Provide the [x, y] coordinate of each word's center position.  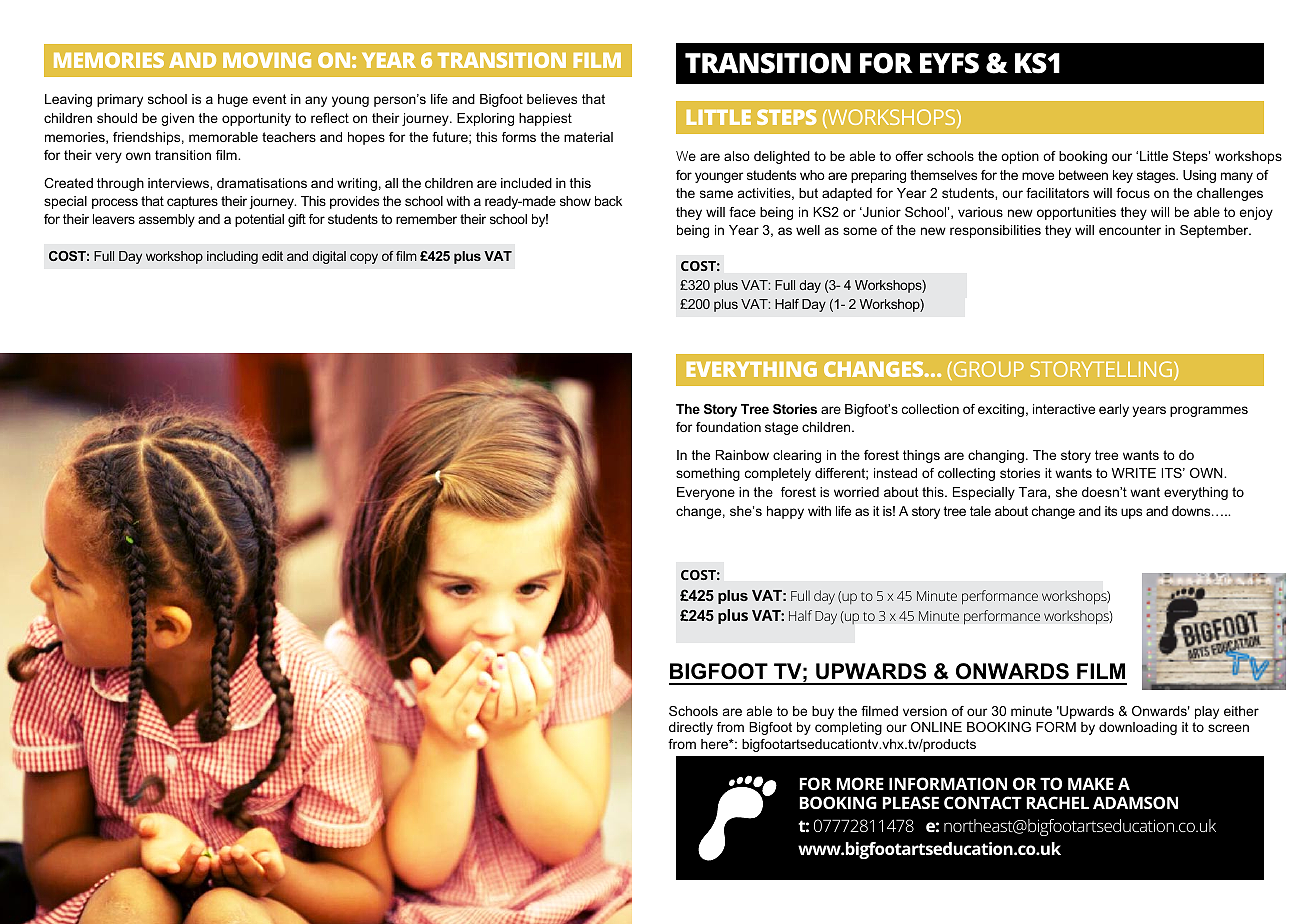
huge [233, 100]
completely [778, 474]
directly [691, 728]
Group [987, 370]
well [808, 230]
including [232, 257]
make [1091, 783]
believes [552, 99]
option [1020, 157]
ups [1131, 513]
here [715, 744]
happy [785, 512]
